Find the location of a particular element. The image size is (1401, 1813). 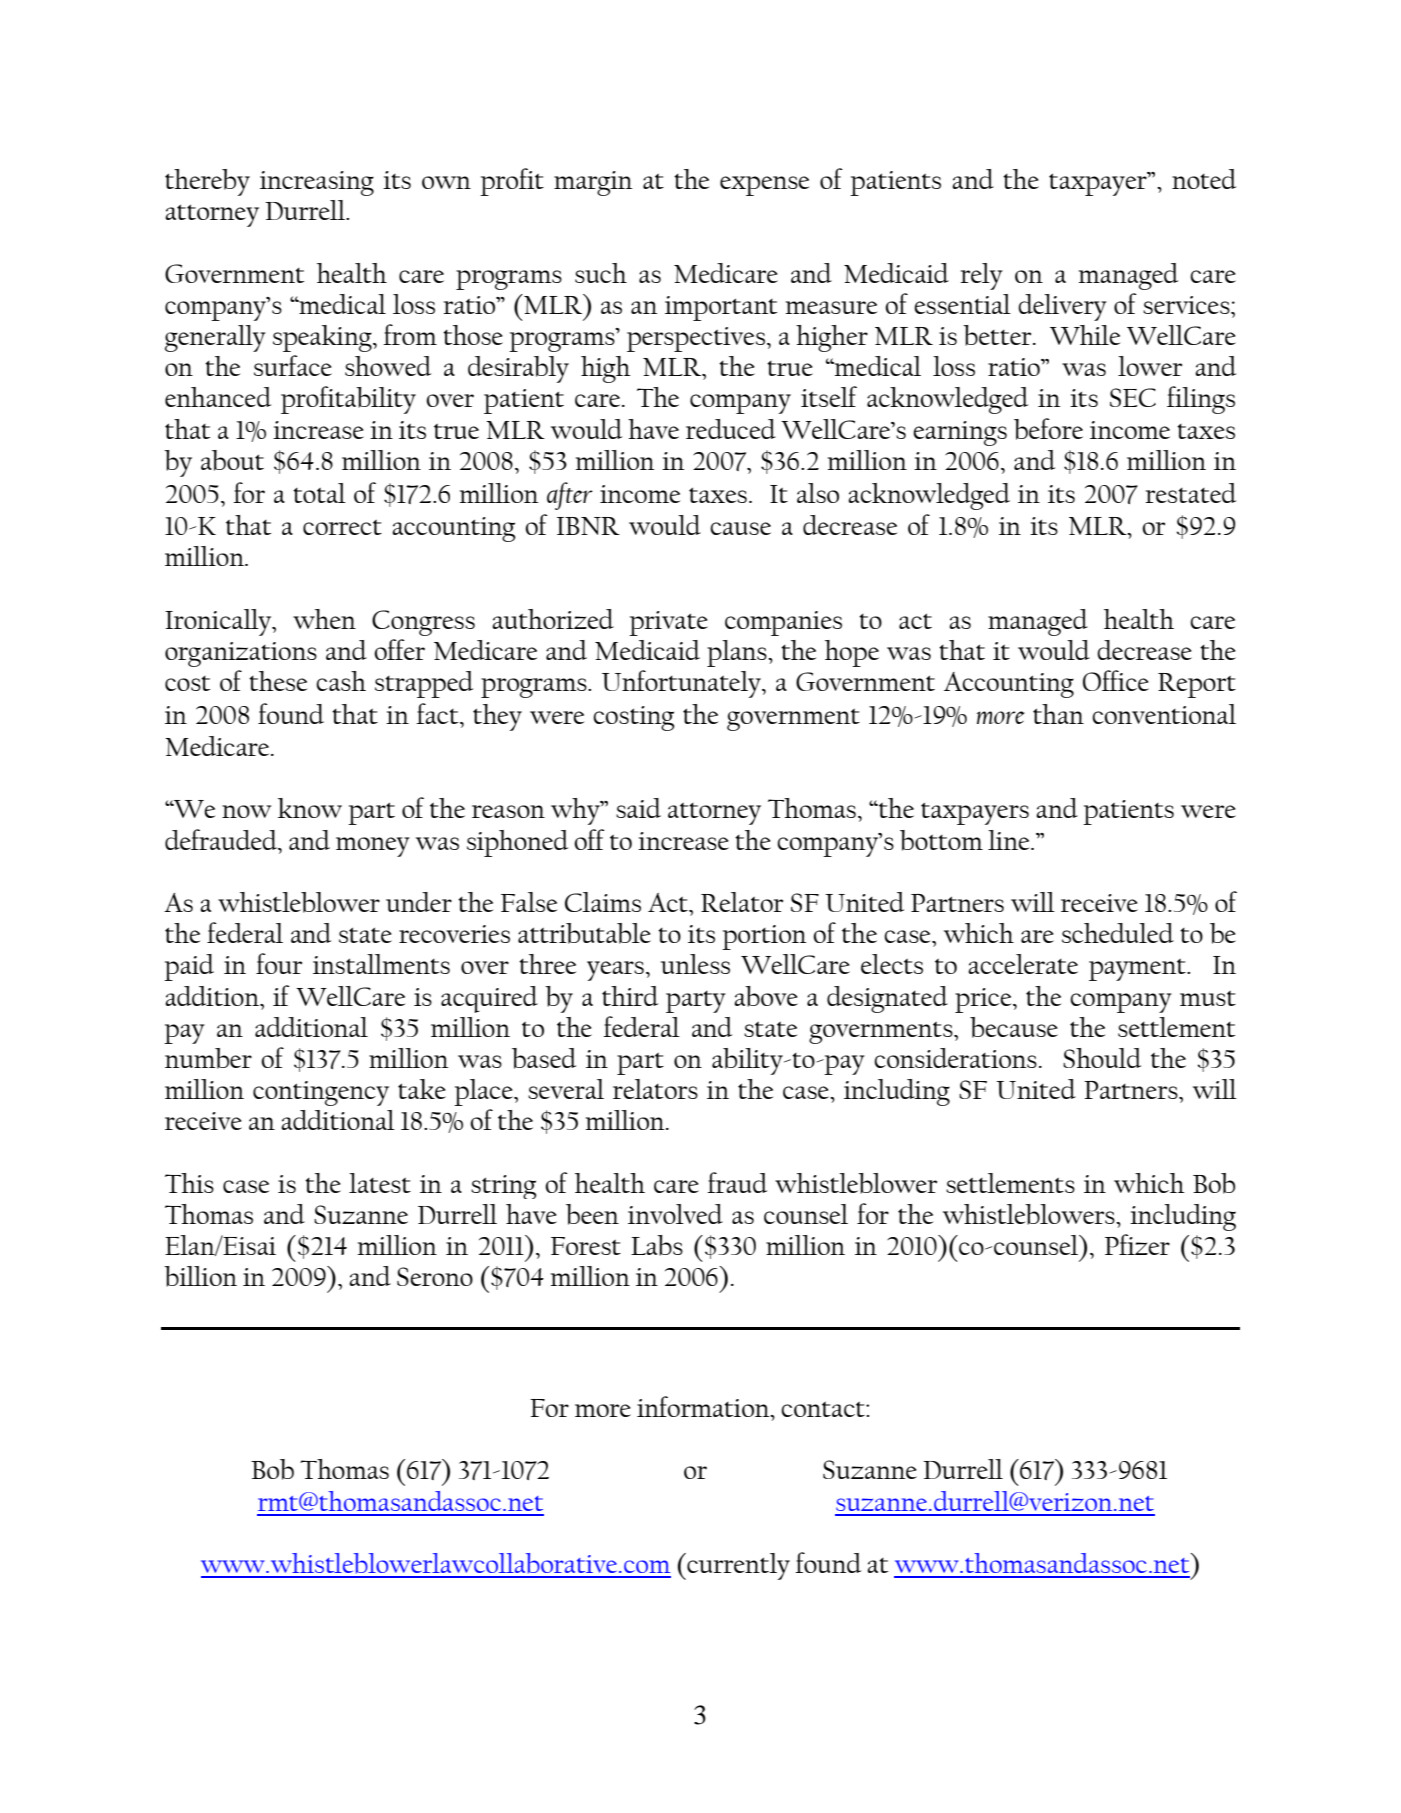

contingency is located at coordinates (321, 1093).
